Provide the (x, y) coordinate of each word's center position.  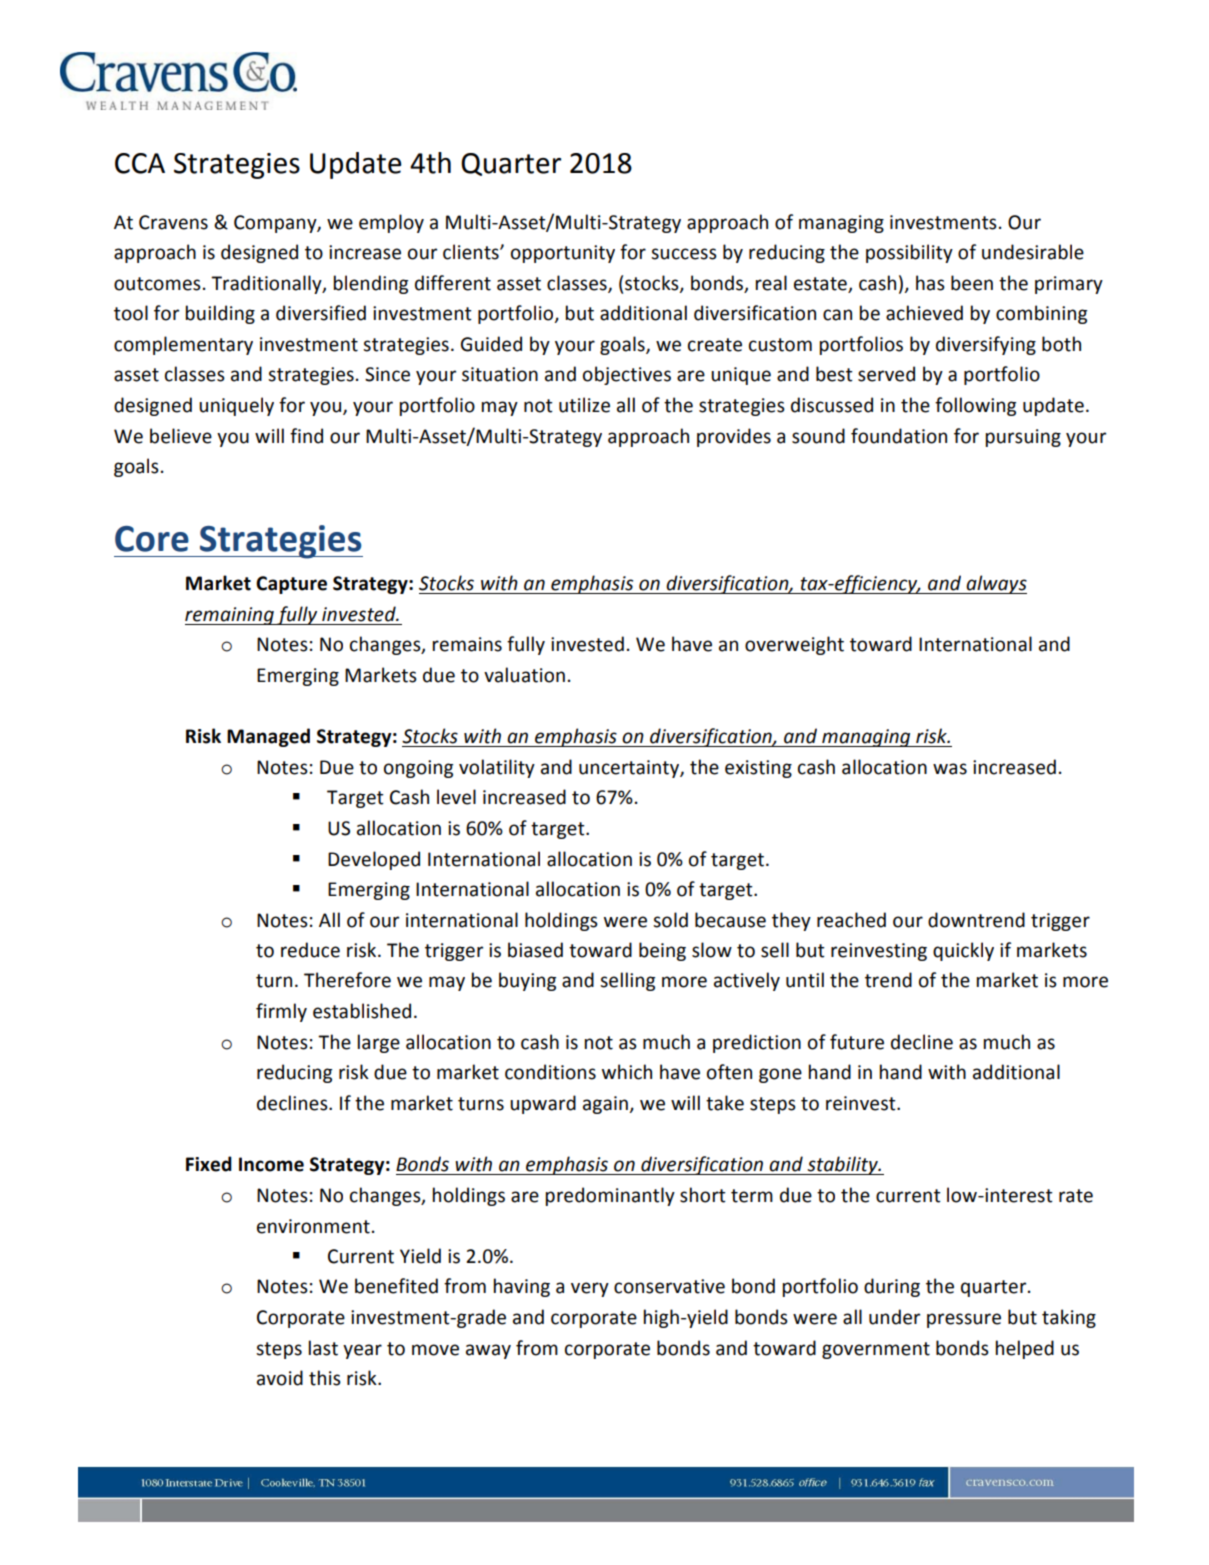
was (950, 769)
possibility (909, 253)
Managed (268, 737)
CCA (140, 163)
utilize (584, 405)
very (590, 1289)
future (857, 1042)
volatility (497, 768)
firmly (281, 1012)
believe (181, 436)
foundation (899, 436)
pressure (964, 1320)
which (627, 1072)
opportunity (563, 254)
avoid (280, 1378)
